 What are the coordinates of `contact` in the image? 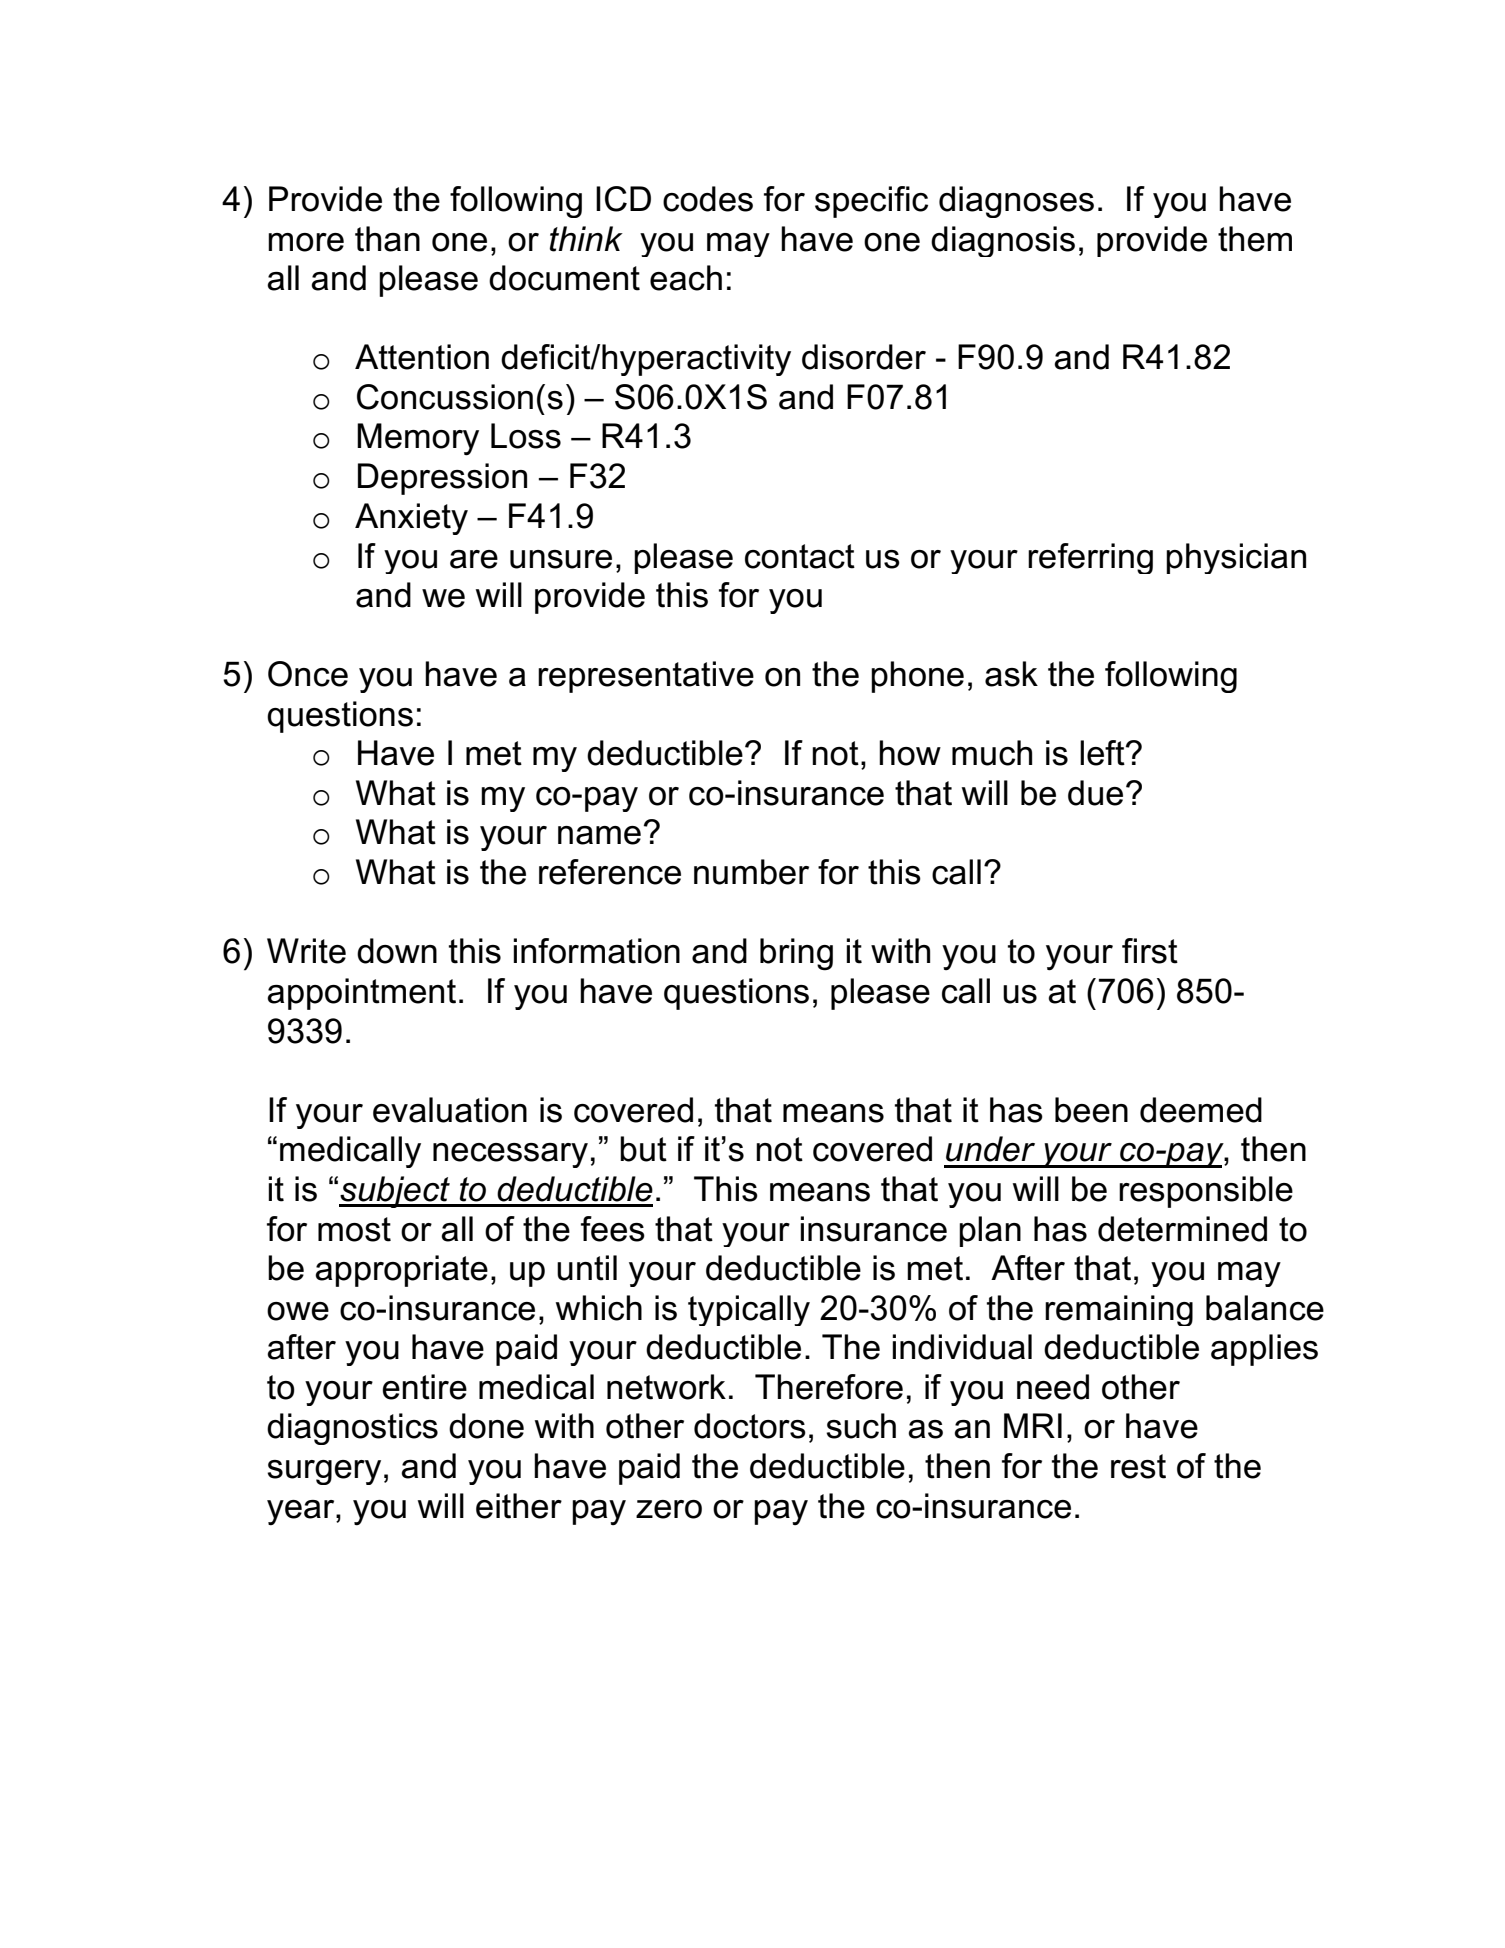 It's located at (800, 556).
